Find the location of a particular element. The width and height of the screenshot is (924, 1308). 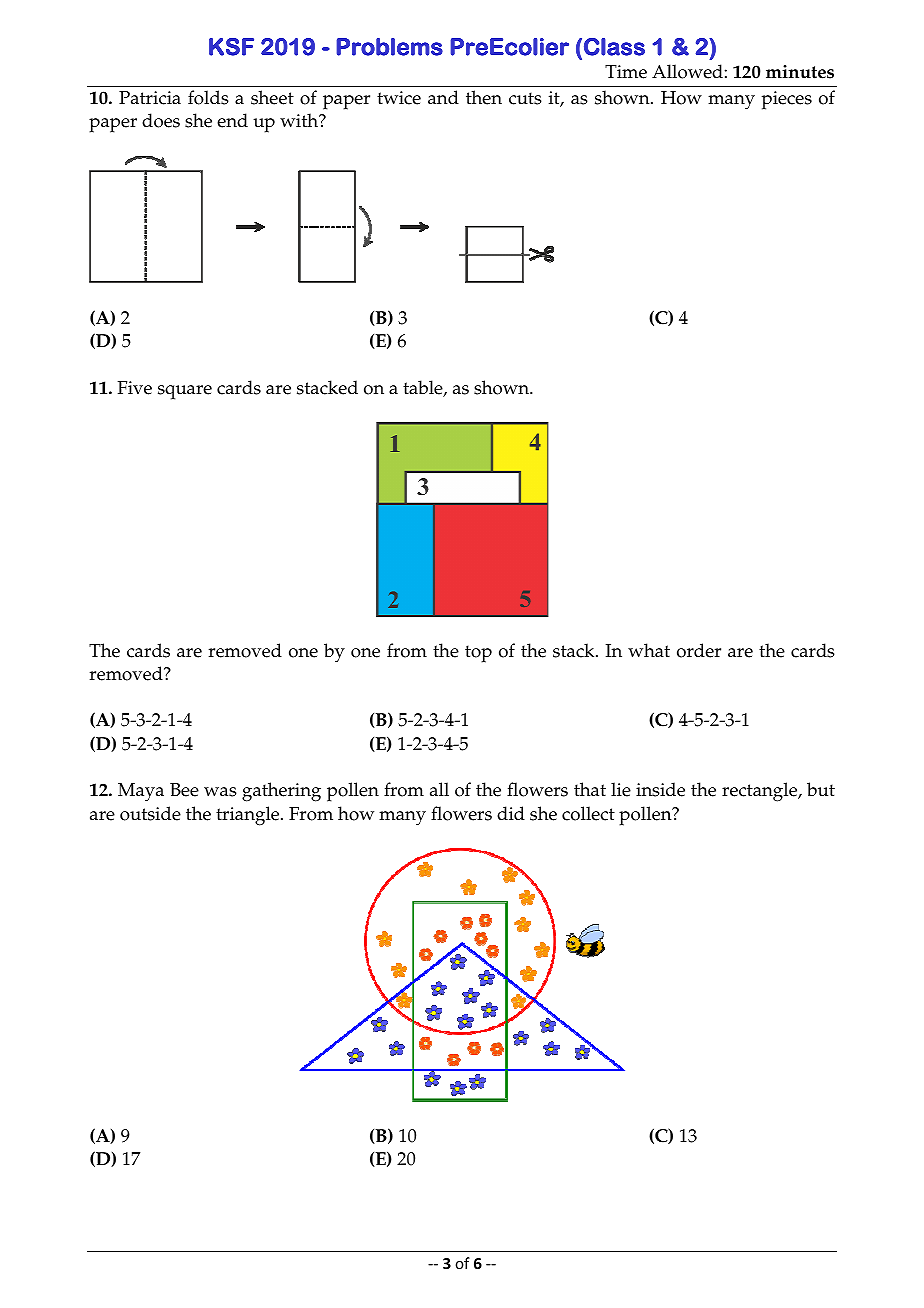

minutes is located at coordinates (800, 72).
